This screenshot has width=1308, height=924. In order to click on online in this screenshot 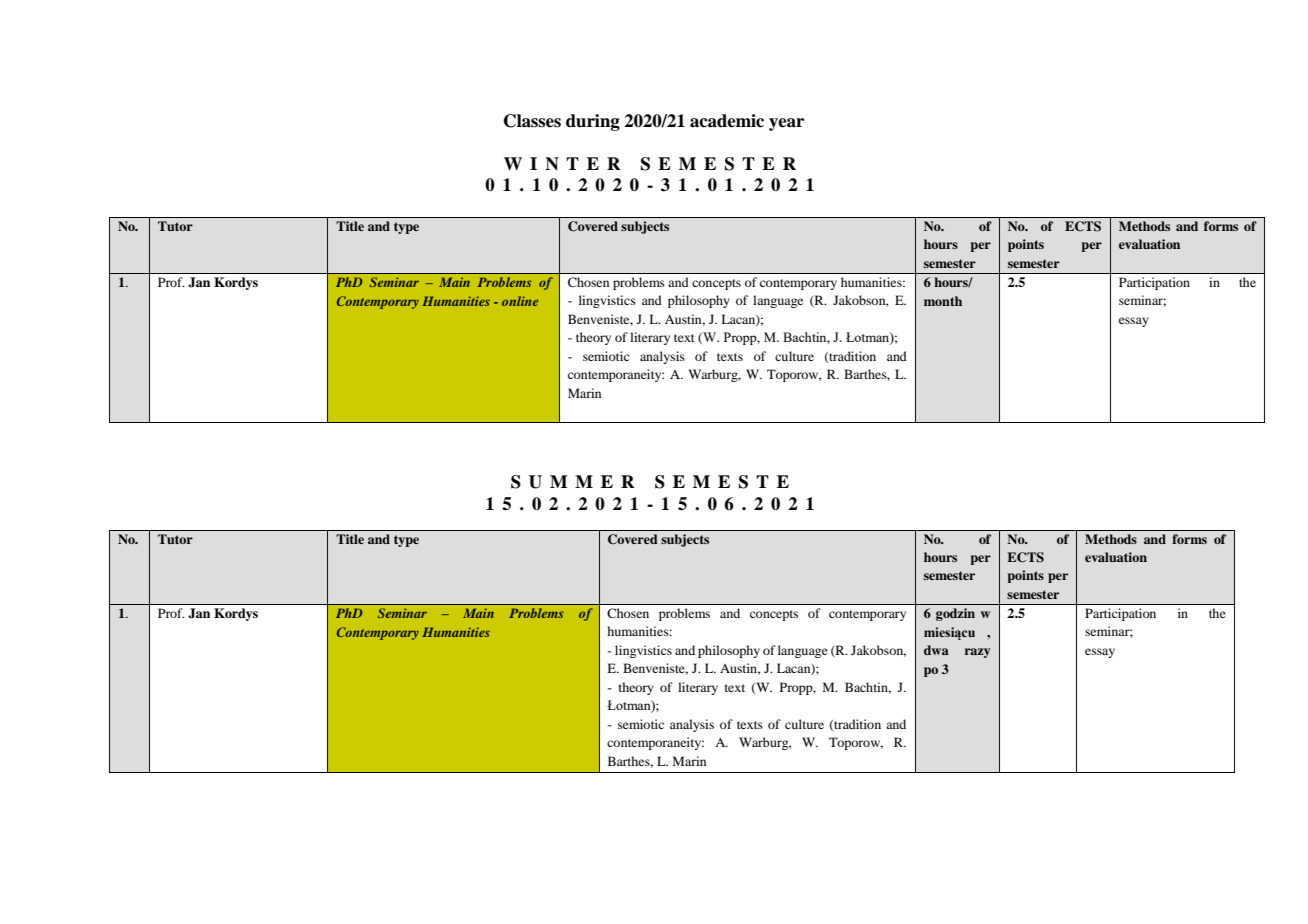, I will do `click(520, 301)`.
